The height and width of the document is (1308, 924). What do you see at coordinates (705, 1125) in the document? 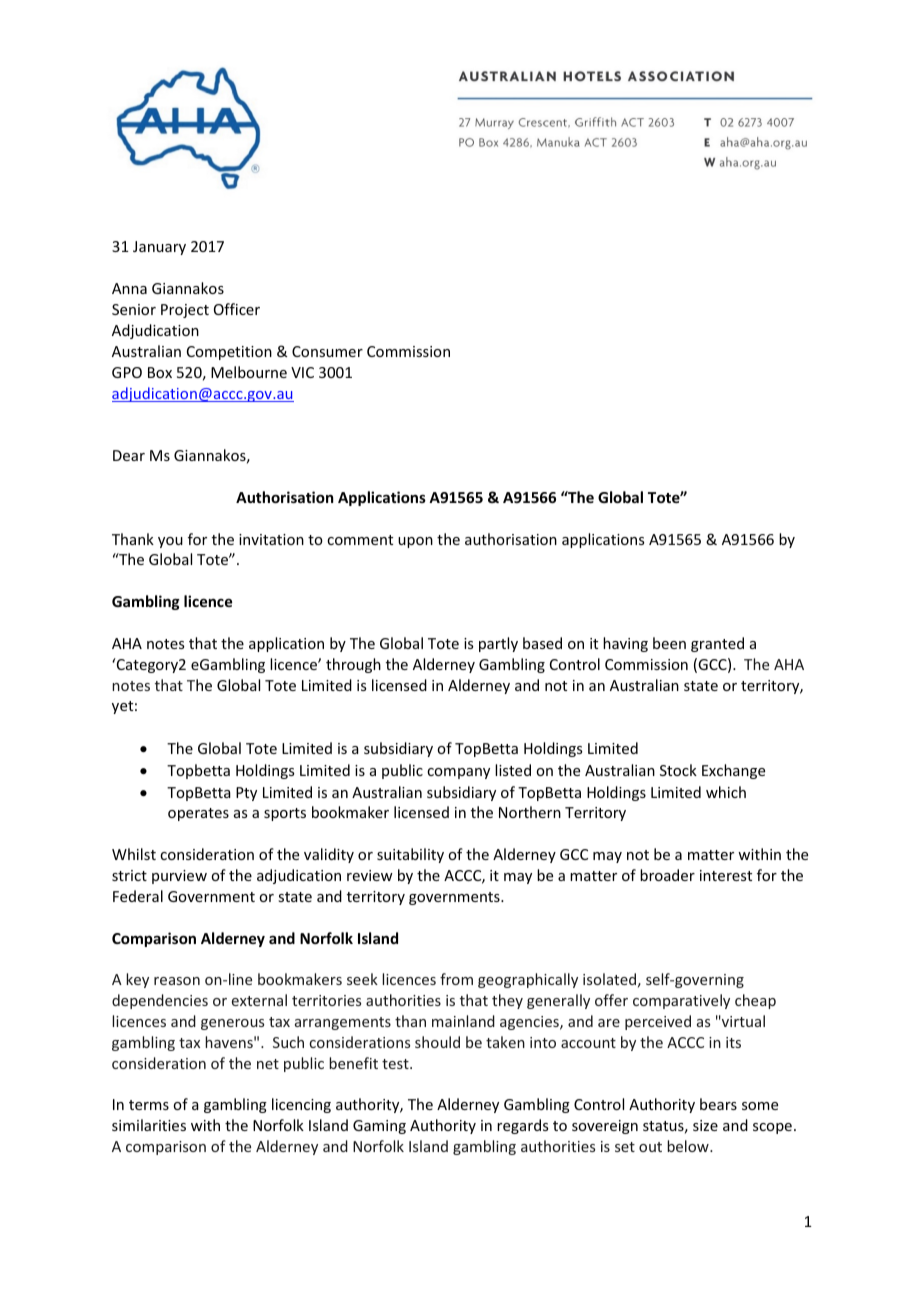
I see `size` at bounding box center [705, 1125].
